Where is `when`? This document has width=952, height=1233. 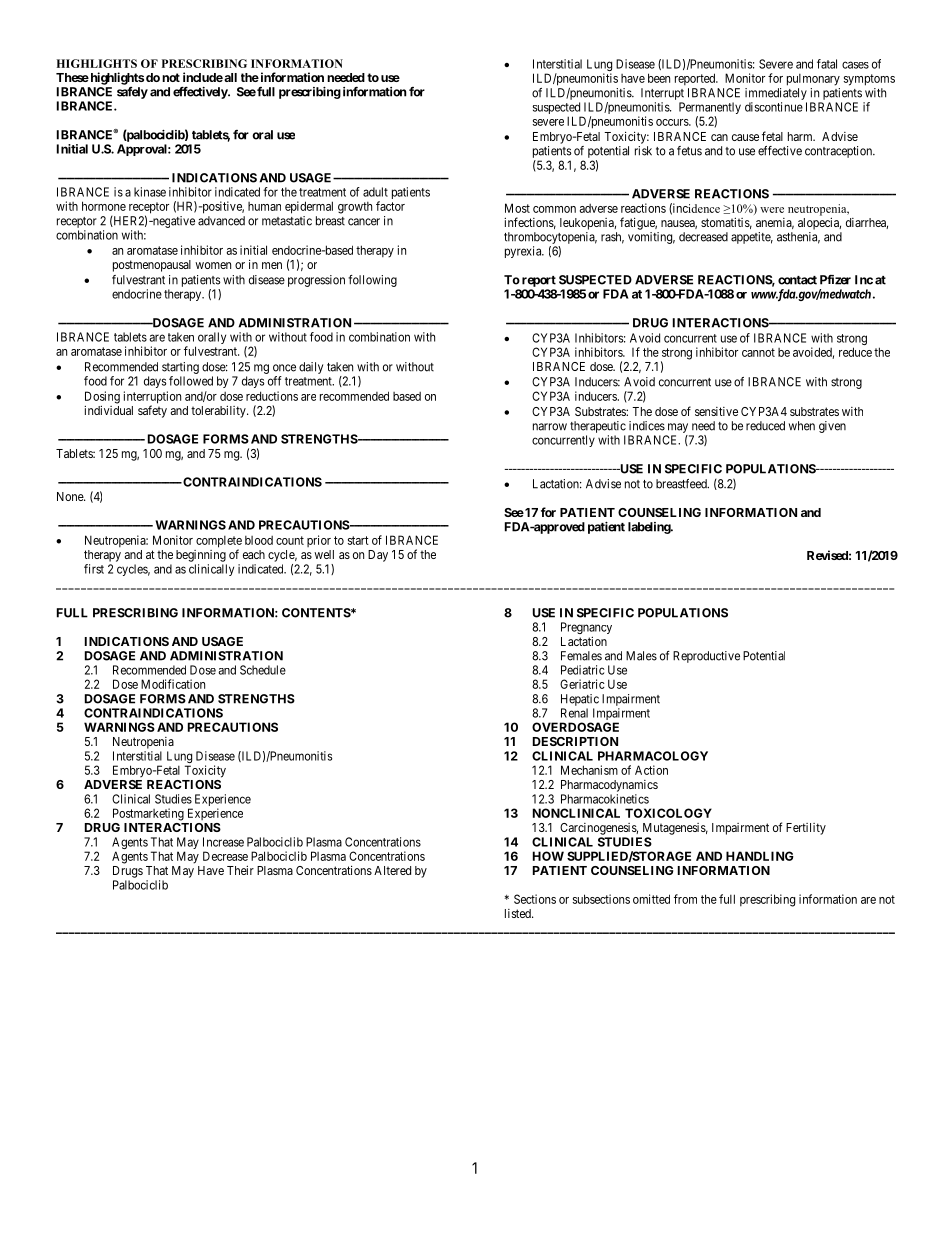
when is located at coordinates (802, 426).
